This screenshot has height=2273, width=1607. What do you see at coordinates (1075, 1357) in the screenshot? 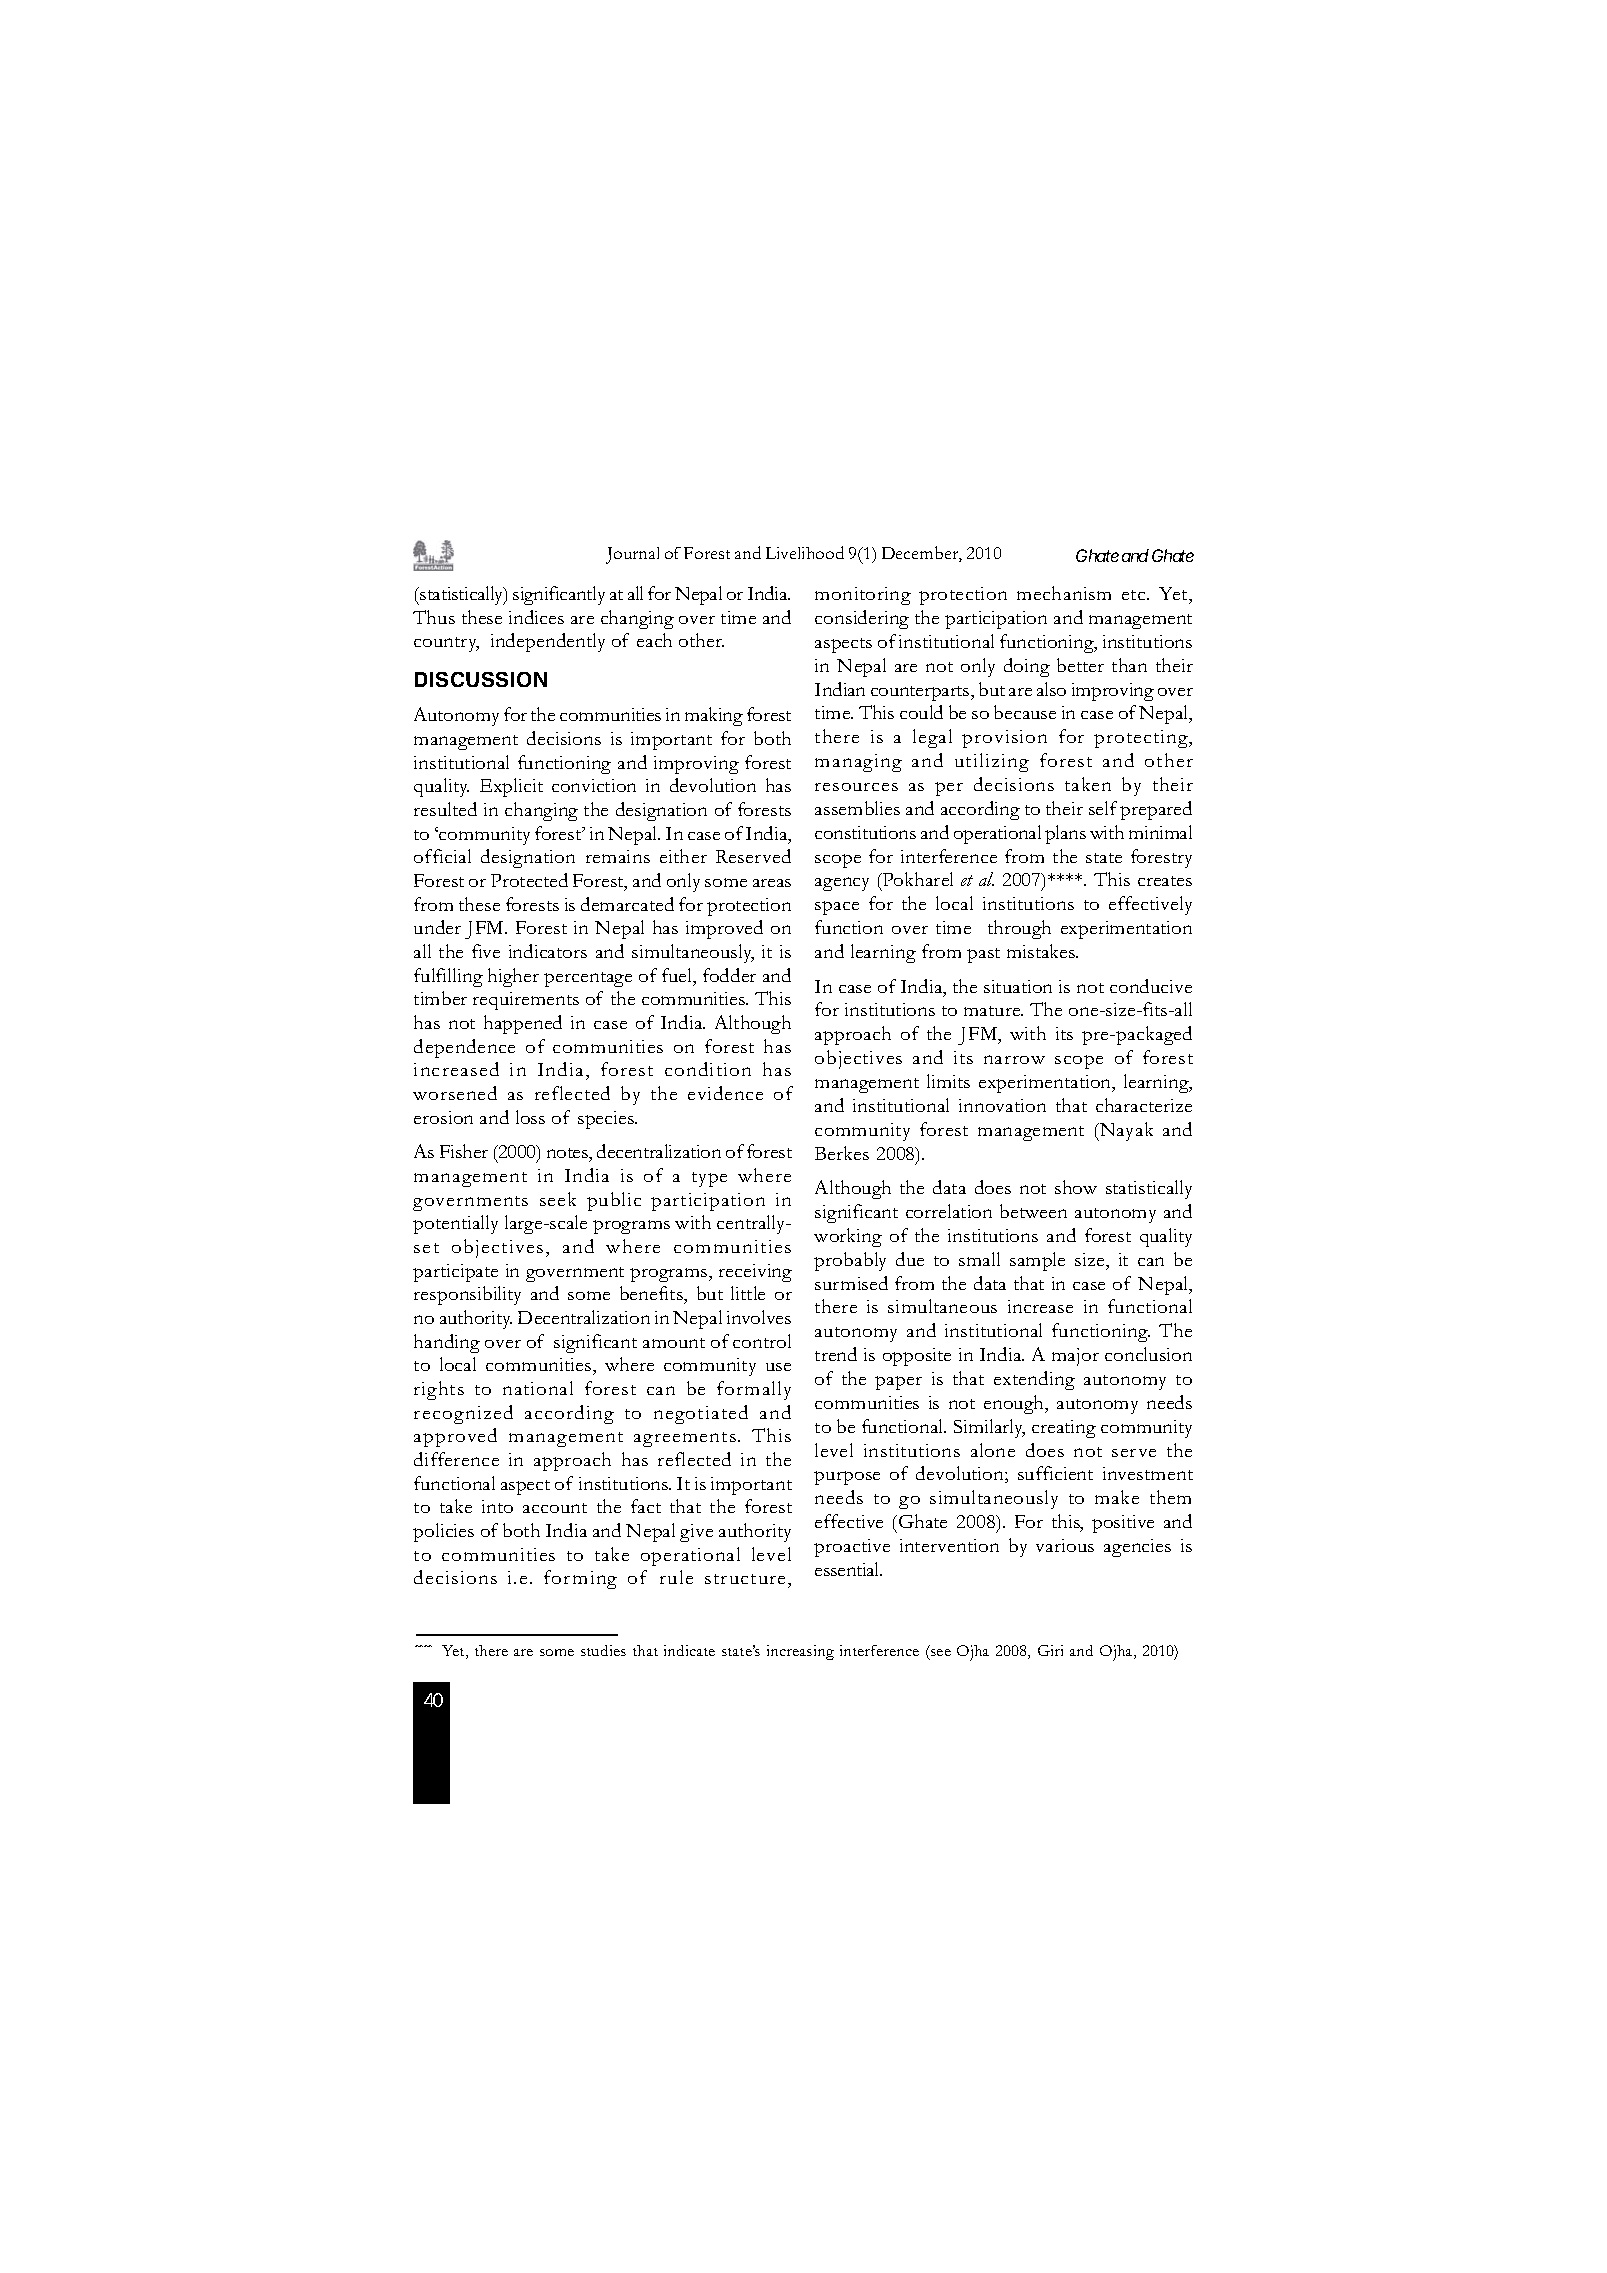
I see `major` at bounding box center [1075, 1357].
